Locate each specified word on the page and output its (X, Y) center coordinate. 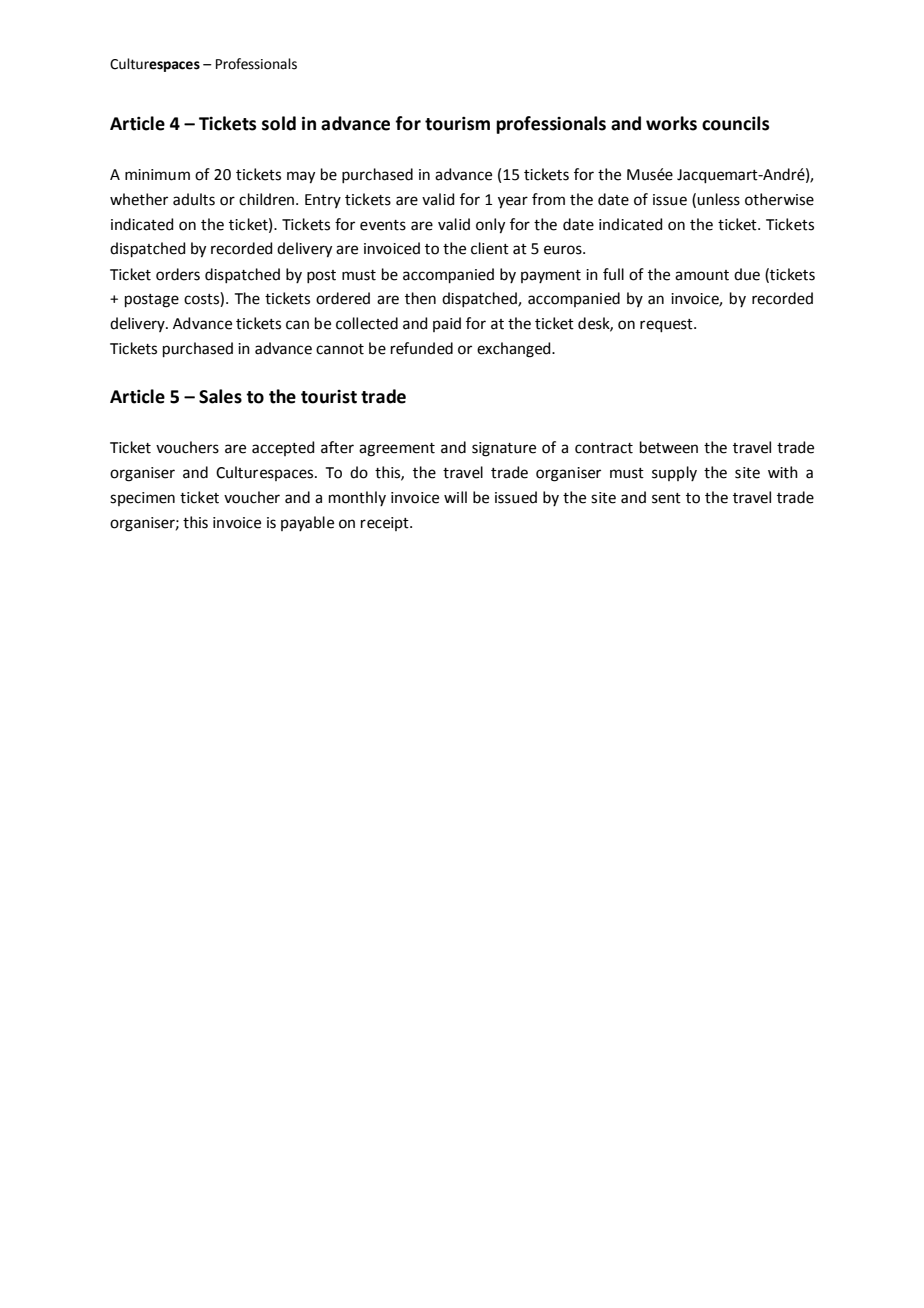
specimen (142, 499)
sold (279, 123)
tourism (457, 123)
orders (178, 274)
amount (702, 275)
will (455, 497)
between (669, 447)
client (490, 248)
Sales (220, 396)
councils (735, 123)
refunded (422, 348)
